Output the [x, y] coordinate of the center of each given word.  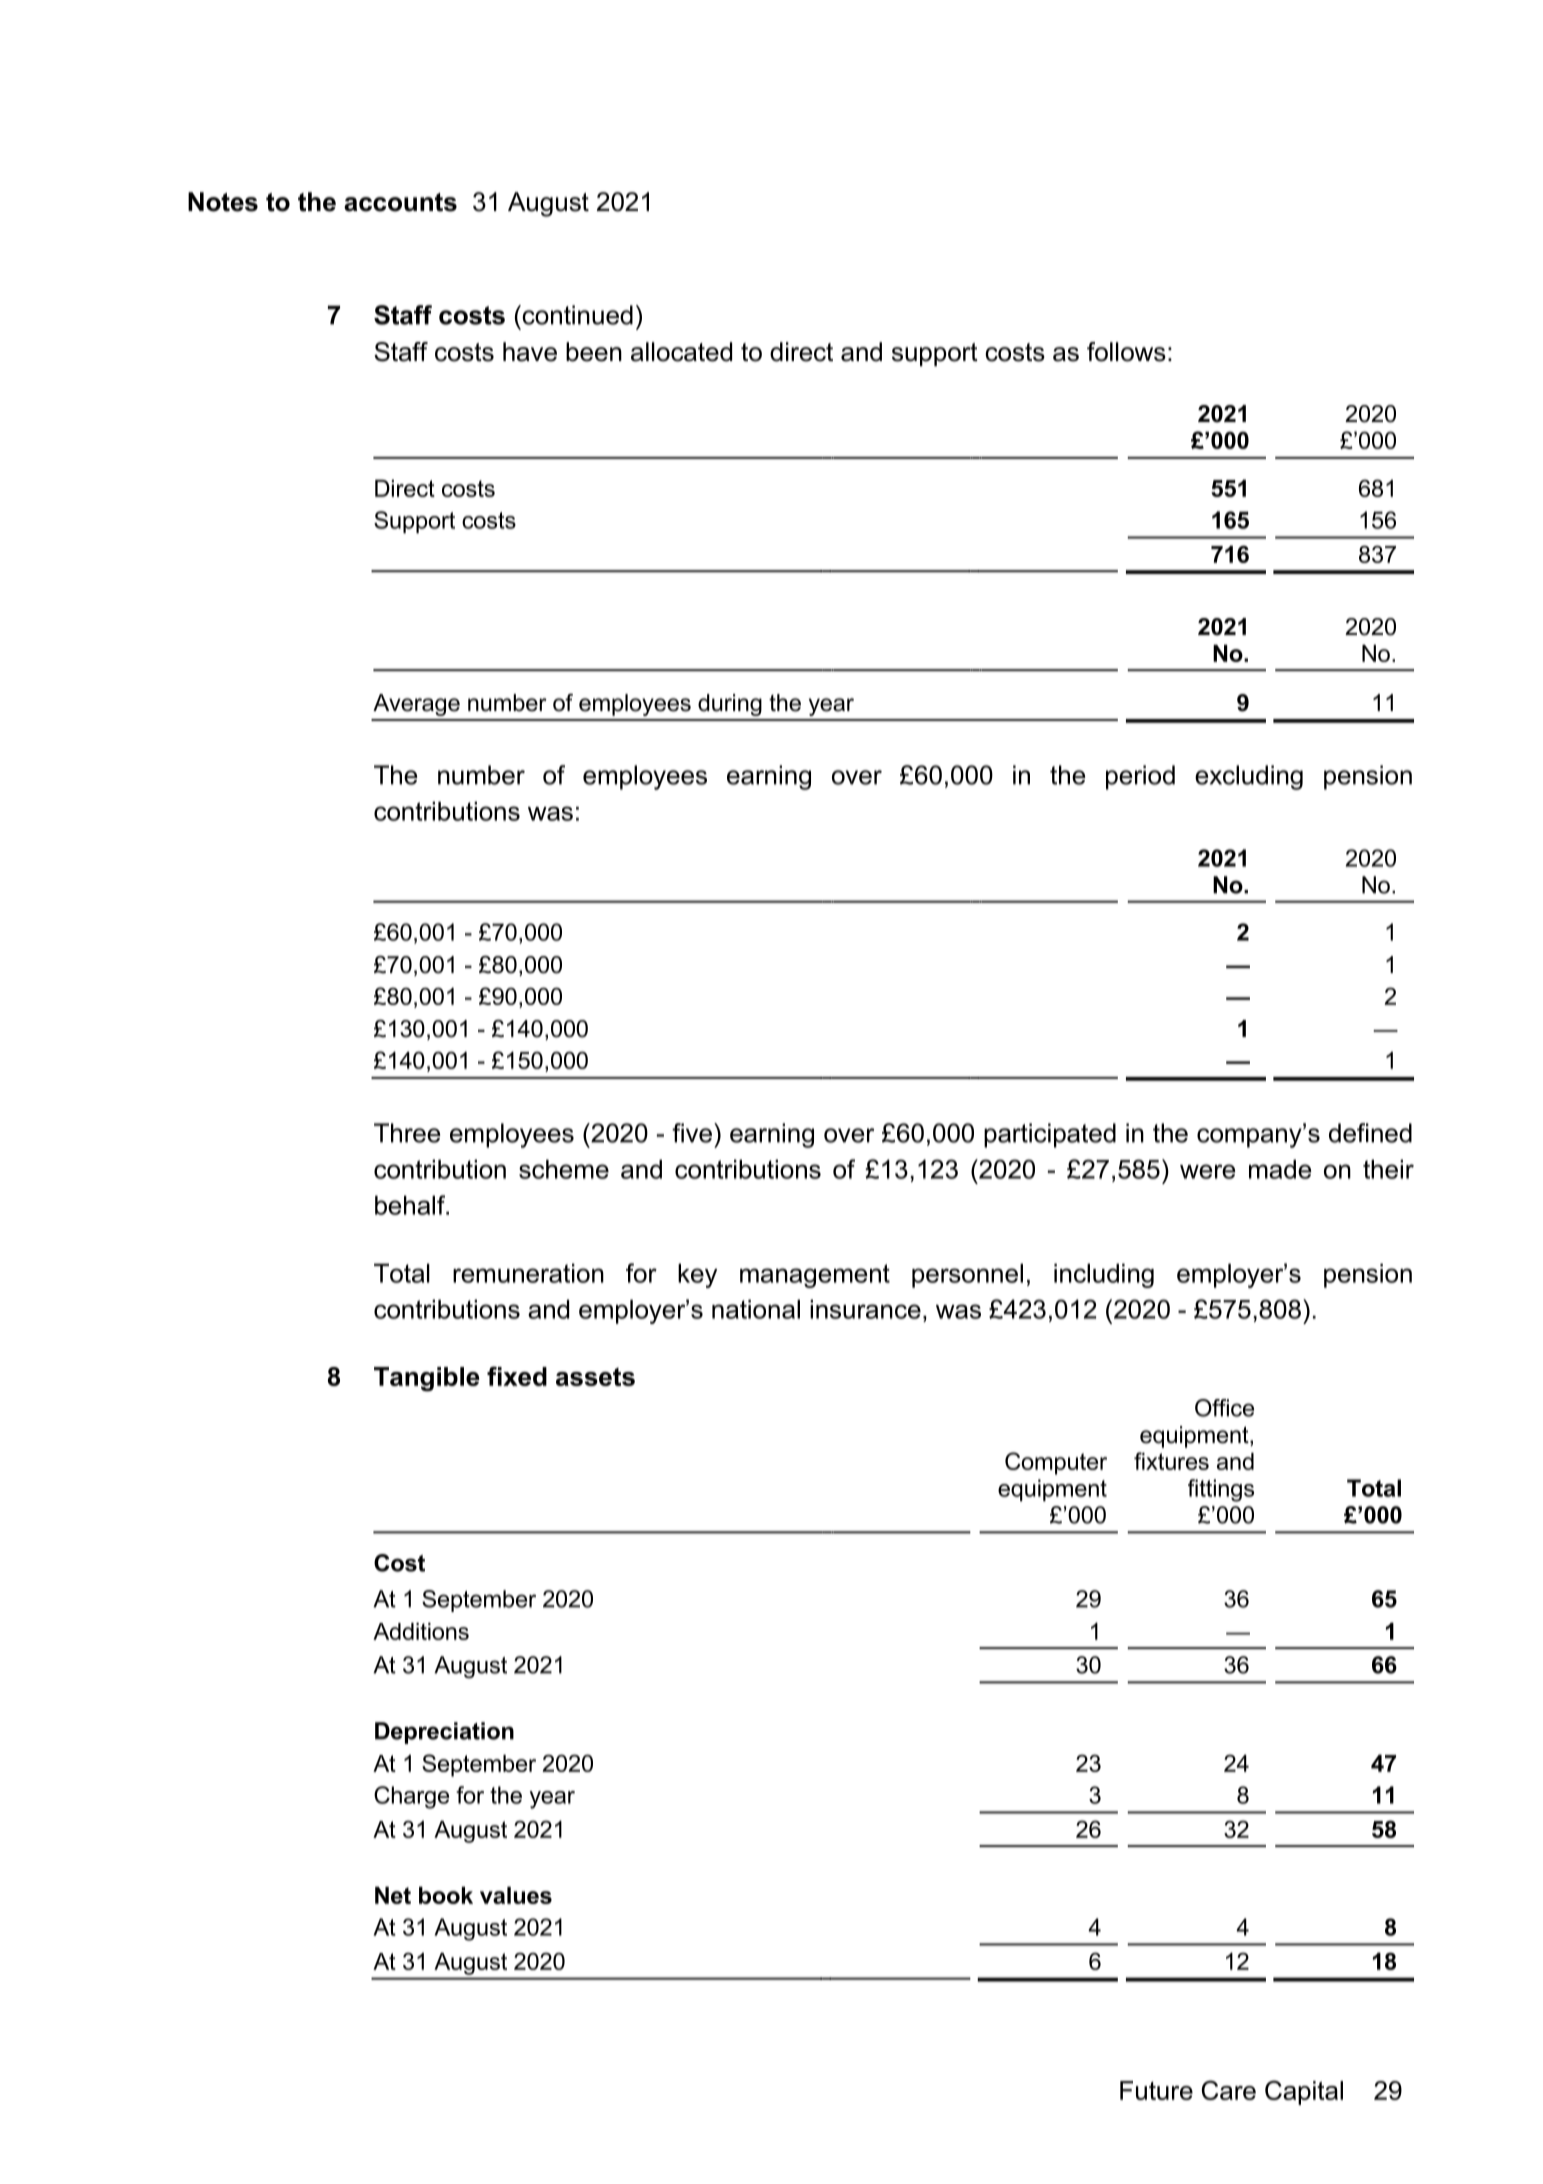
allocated [681, 352]
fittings [1221, 1490]
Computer [1056, 1463]
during [730, 705]
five [692, 1133]
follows [1126, 352]
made [1280, 1169]
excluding [1249, 777]
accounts [400, 202]
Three [407, 1133]
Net [393, 1895]
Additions [421, 1631]
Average [416, 705]
